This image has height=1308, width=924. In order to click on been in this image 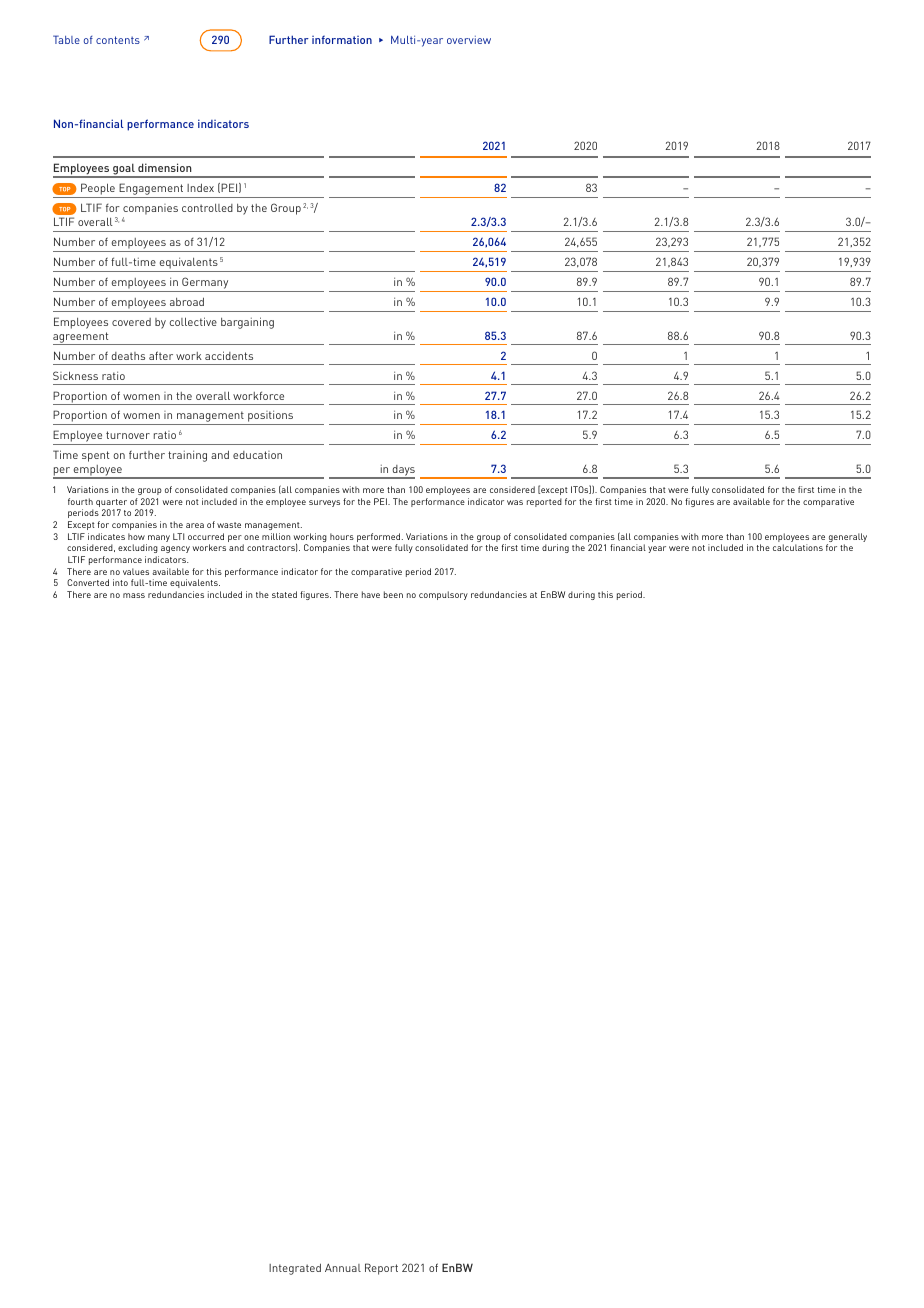, I will do `click(393, 594)`.
